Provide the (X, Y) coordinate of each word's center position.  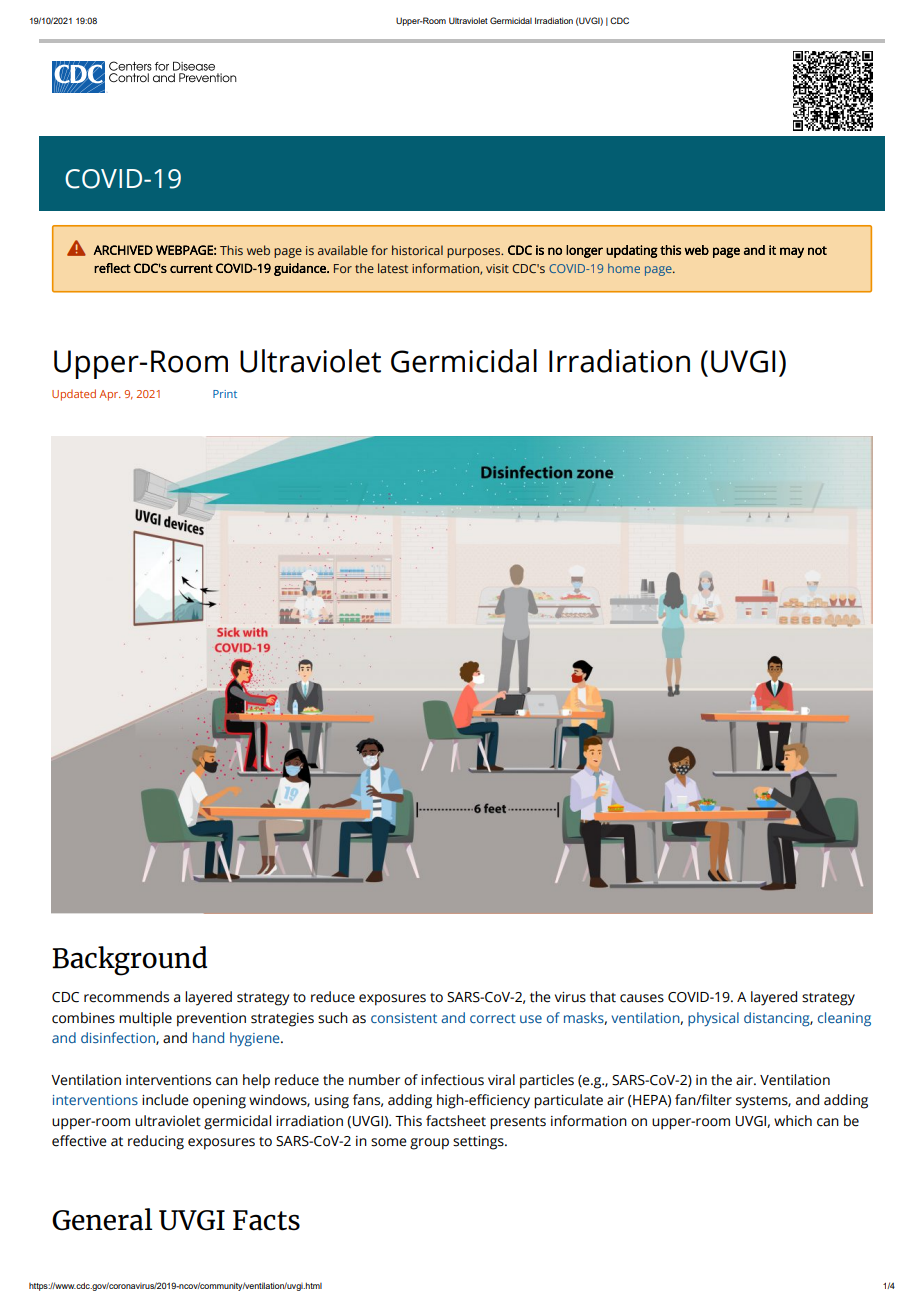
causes (642, 998)
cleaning (844, 1019)
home (624, 268)
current (191, 268)
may (792, 252)
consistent (404, 1018)
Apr (110, 395)
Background (129, 961)
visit (497, 268)
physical (713, 1019)
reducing (156, 1142)
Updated (74, 395)
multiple (145, 1019)
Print (225, 394)
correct (493, 1018)
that (603, 997)
